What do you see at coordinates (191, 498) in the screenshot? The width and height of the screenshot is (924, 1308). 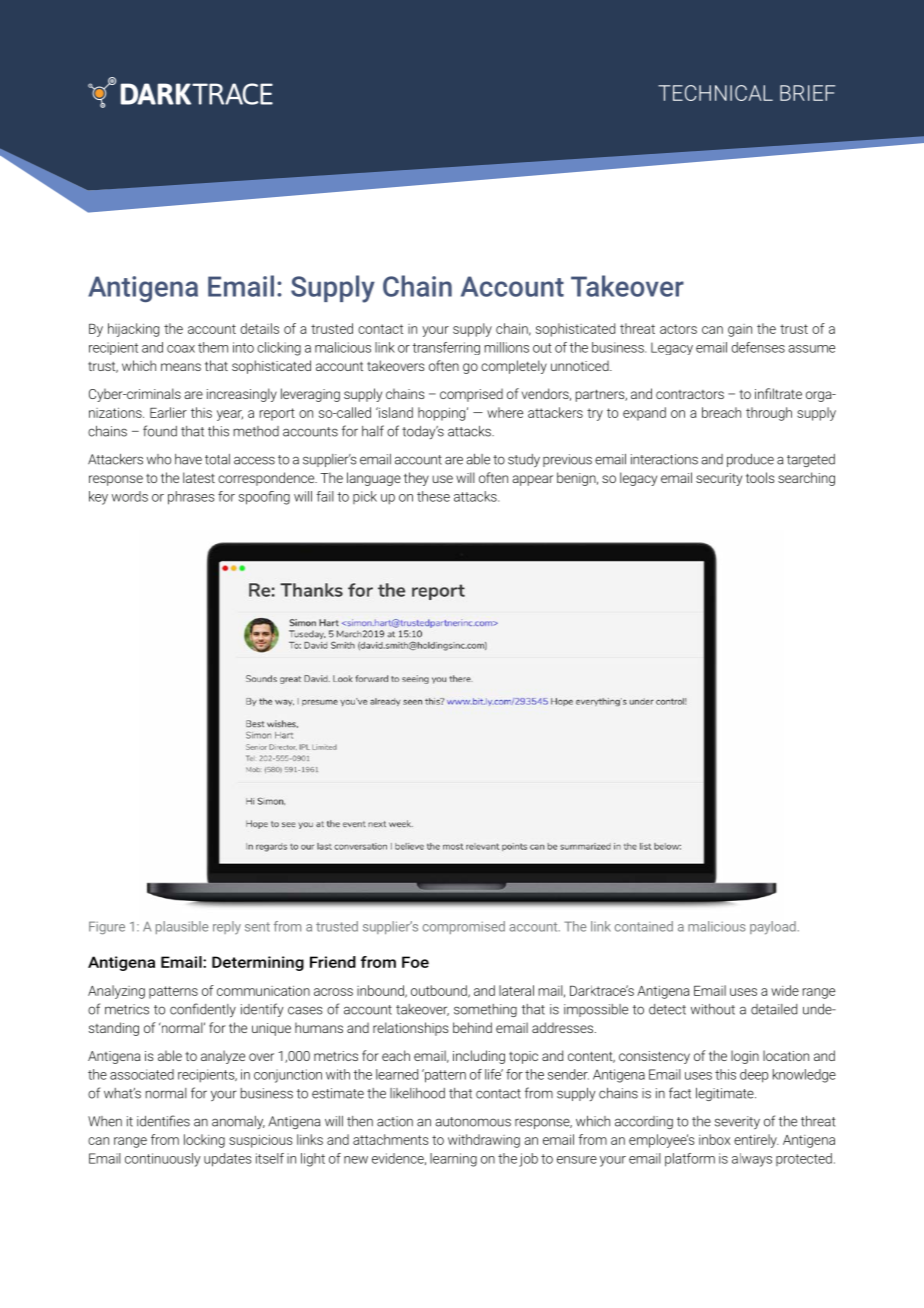 I see `phrases` at bounding box center [191, 498].
